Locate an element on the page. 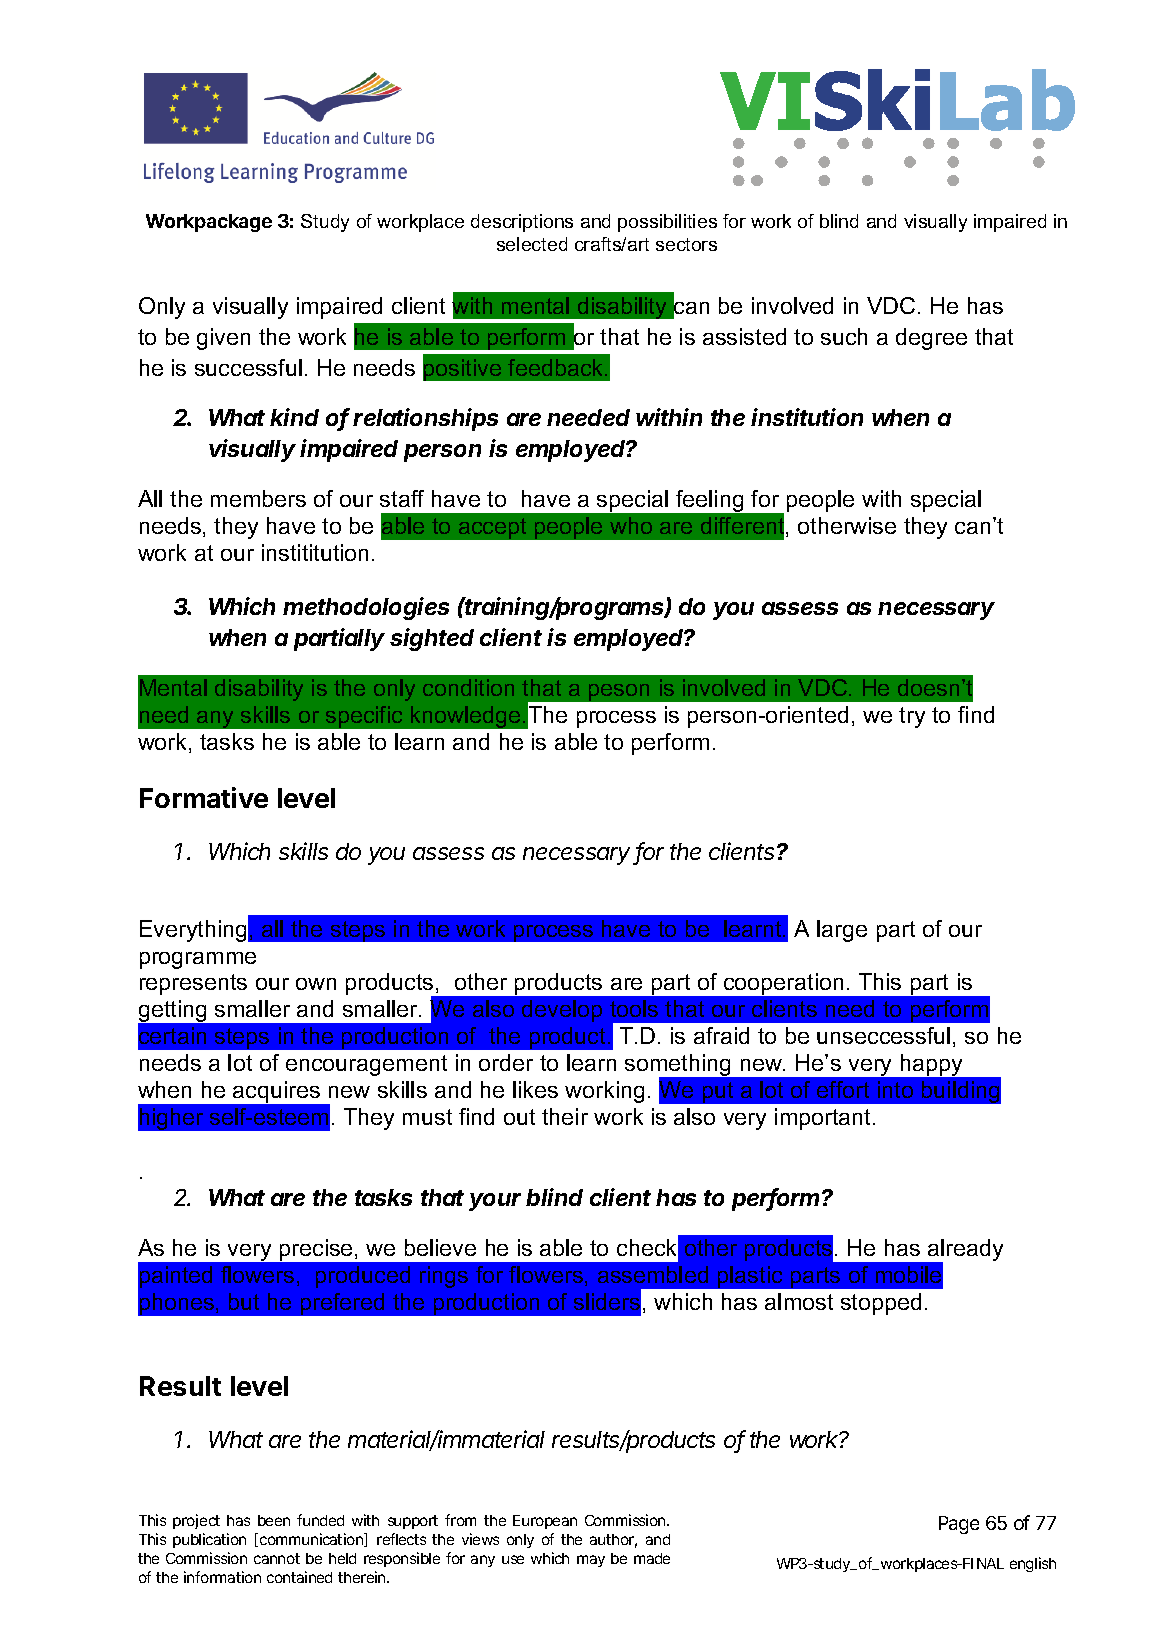 The height and width of the image is (1641, 1160). sighted is located at coordinates (432, 639).
